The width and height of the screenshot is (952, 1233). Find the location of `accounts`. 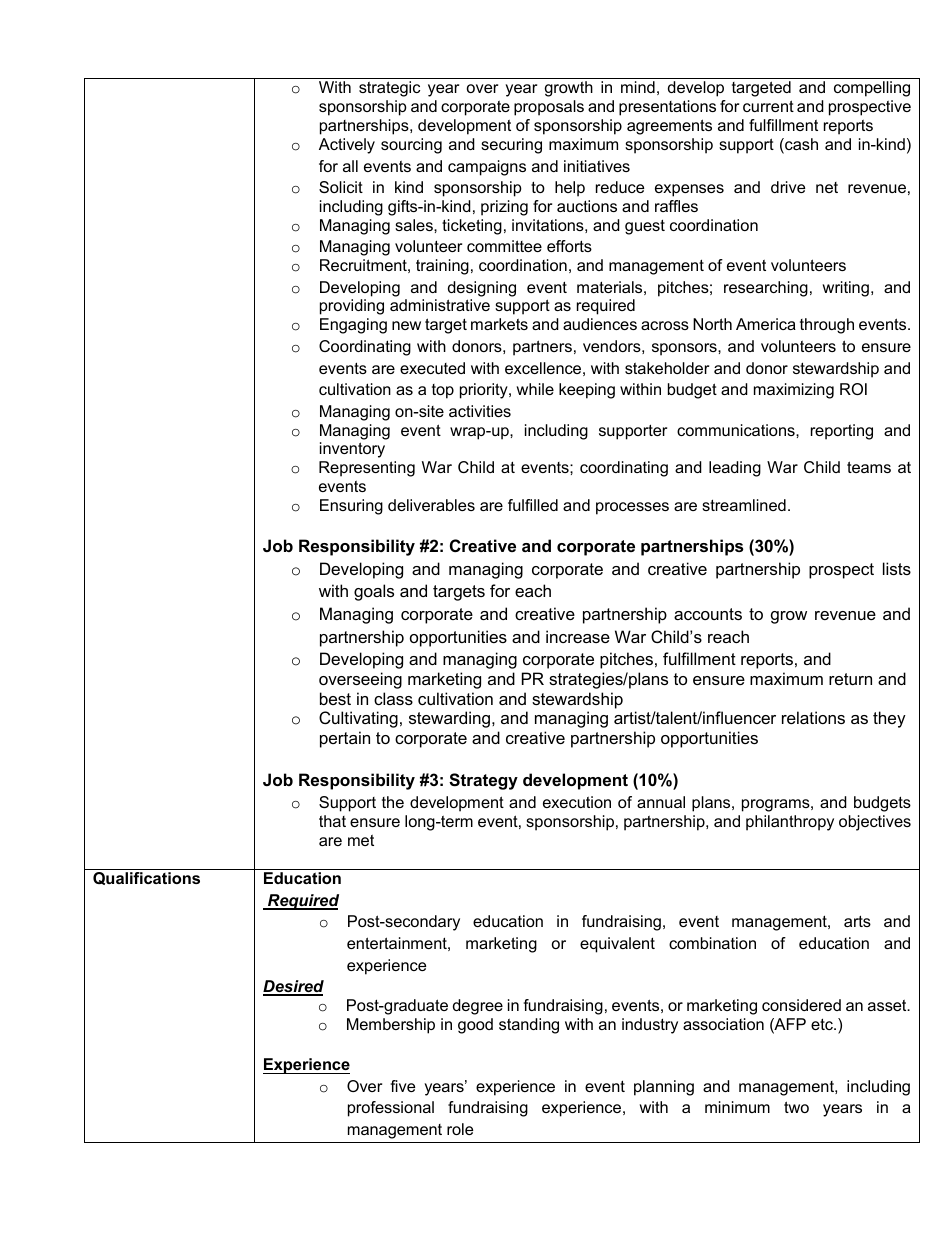

accounts is located at coordinates (708, 614).
